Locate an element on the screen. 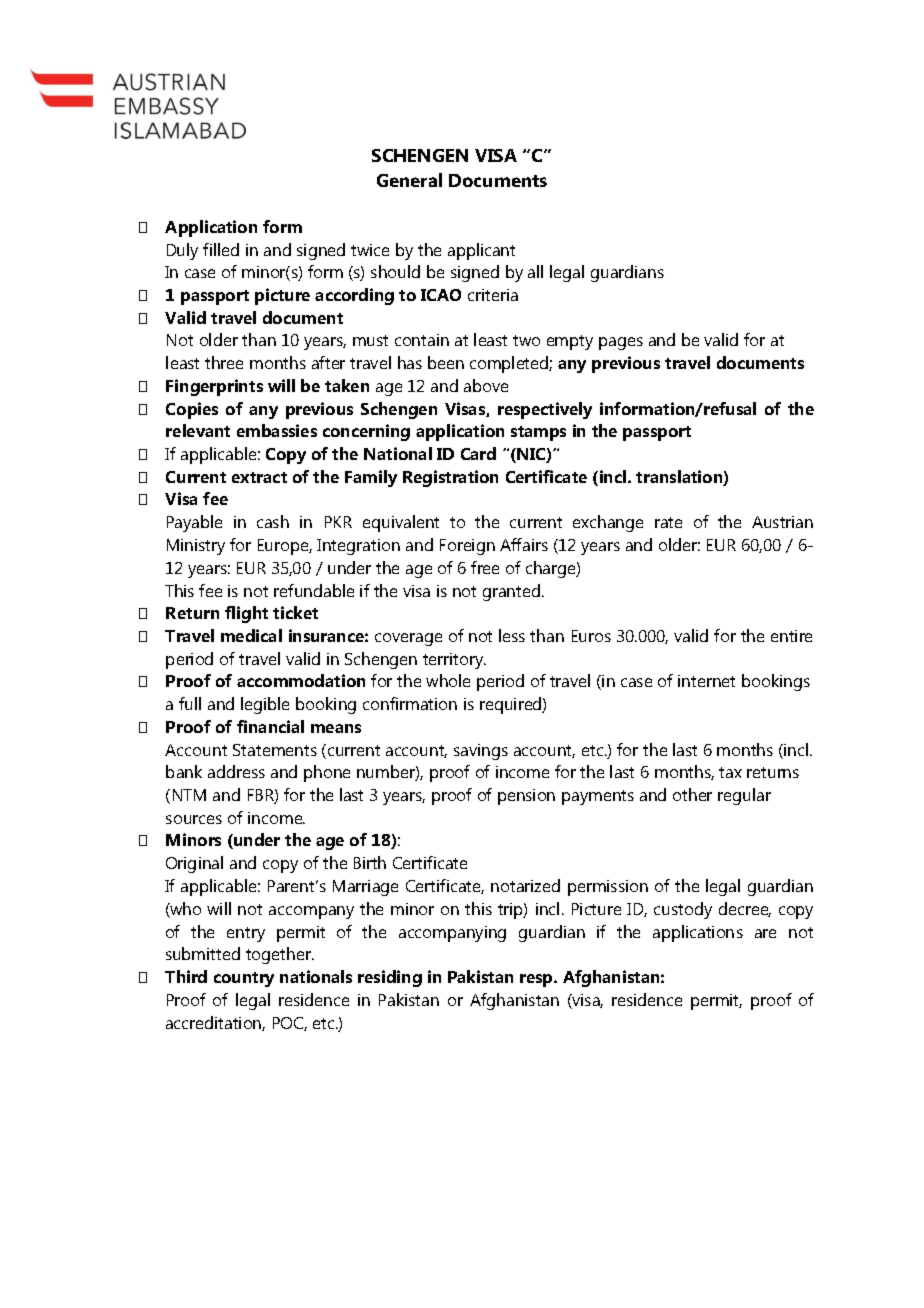 The width and height of the screenshot is (924, 1308). free is located at coordinates (485, 567).
